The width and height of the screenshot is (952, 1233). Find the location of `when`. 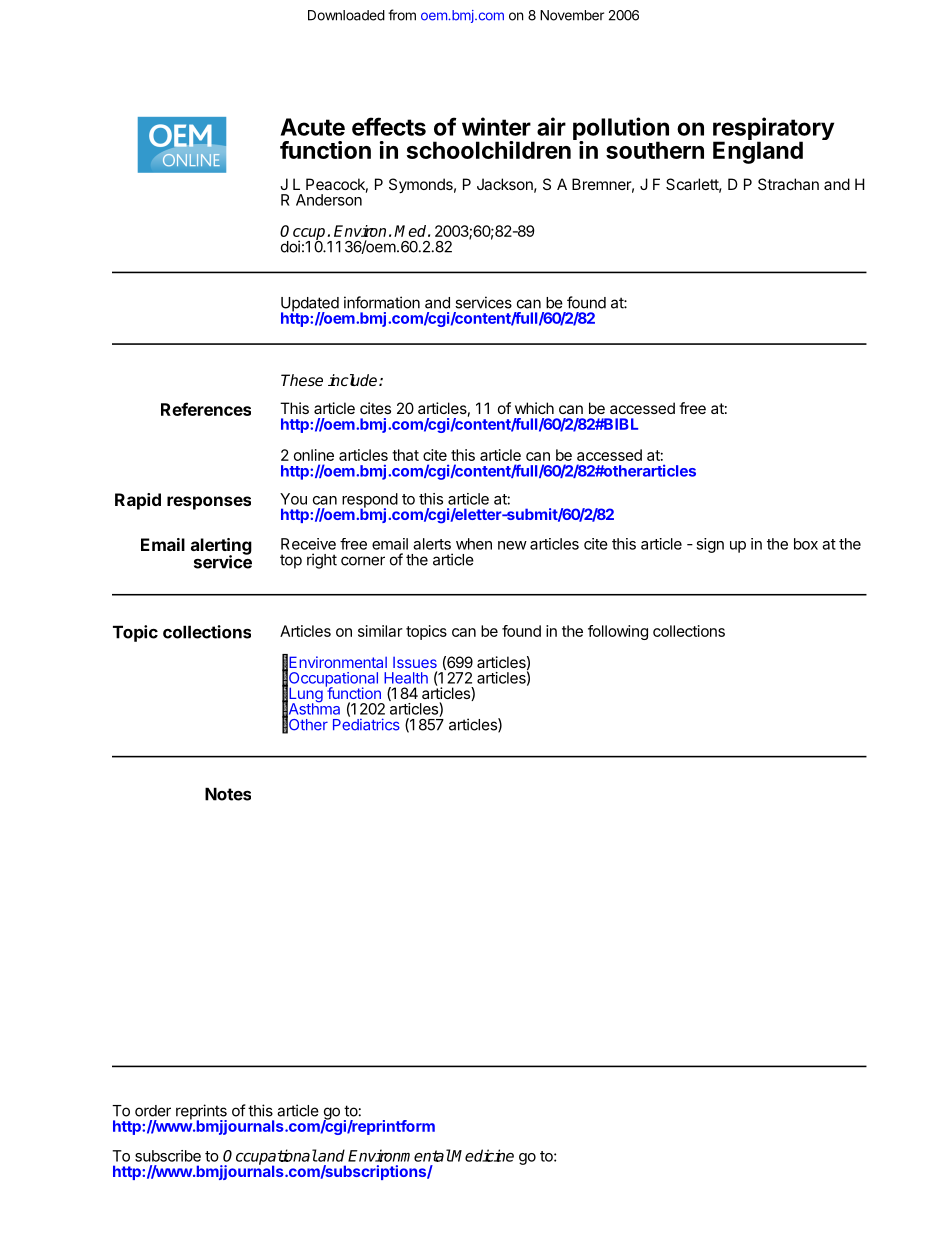

when is located at coordinates (474, 544).
